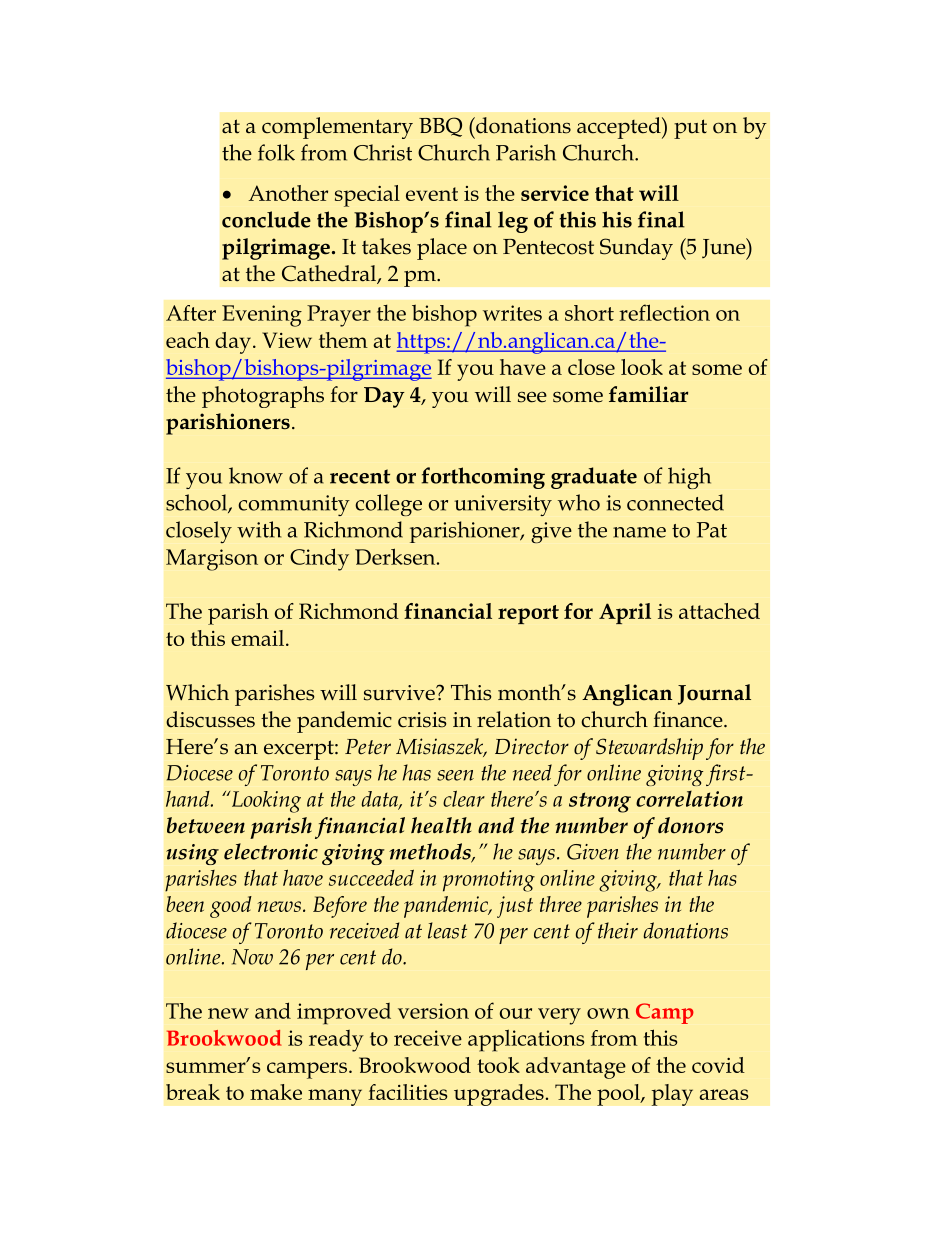 This screenshot has height=1233, width=952. What do you see at coordinates (257, 638) in the screenshot?
I see `email` at bounding box center [257, 638].
